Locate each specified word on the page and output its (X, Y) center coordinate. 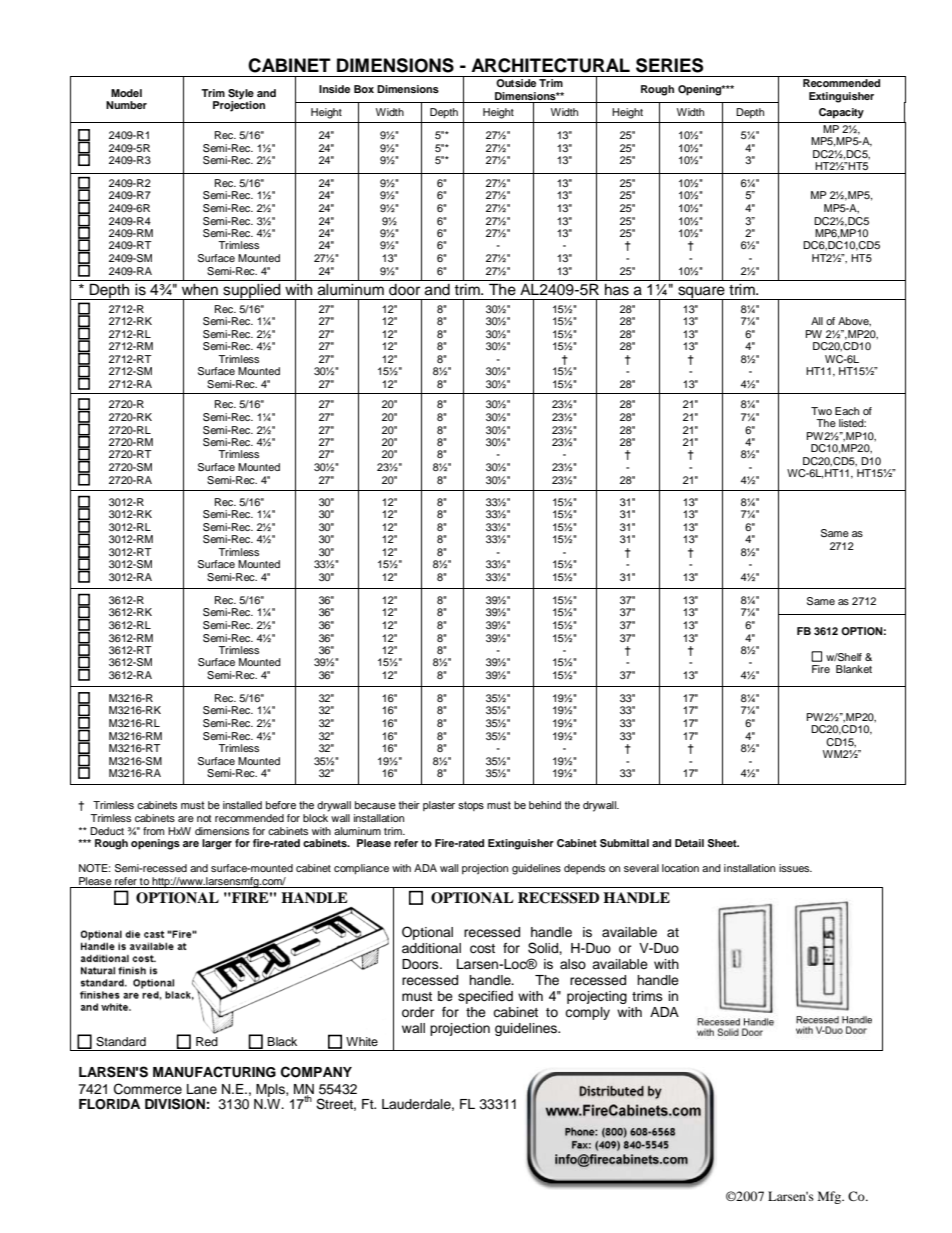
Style (241, 95)
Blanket (854, 669)
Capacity (841, 113)
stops (471, 806)
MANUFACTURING (214, 1072)
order (418, 1012)
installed (242, 805)
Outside (516, 83)
